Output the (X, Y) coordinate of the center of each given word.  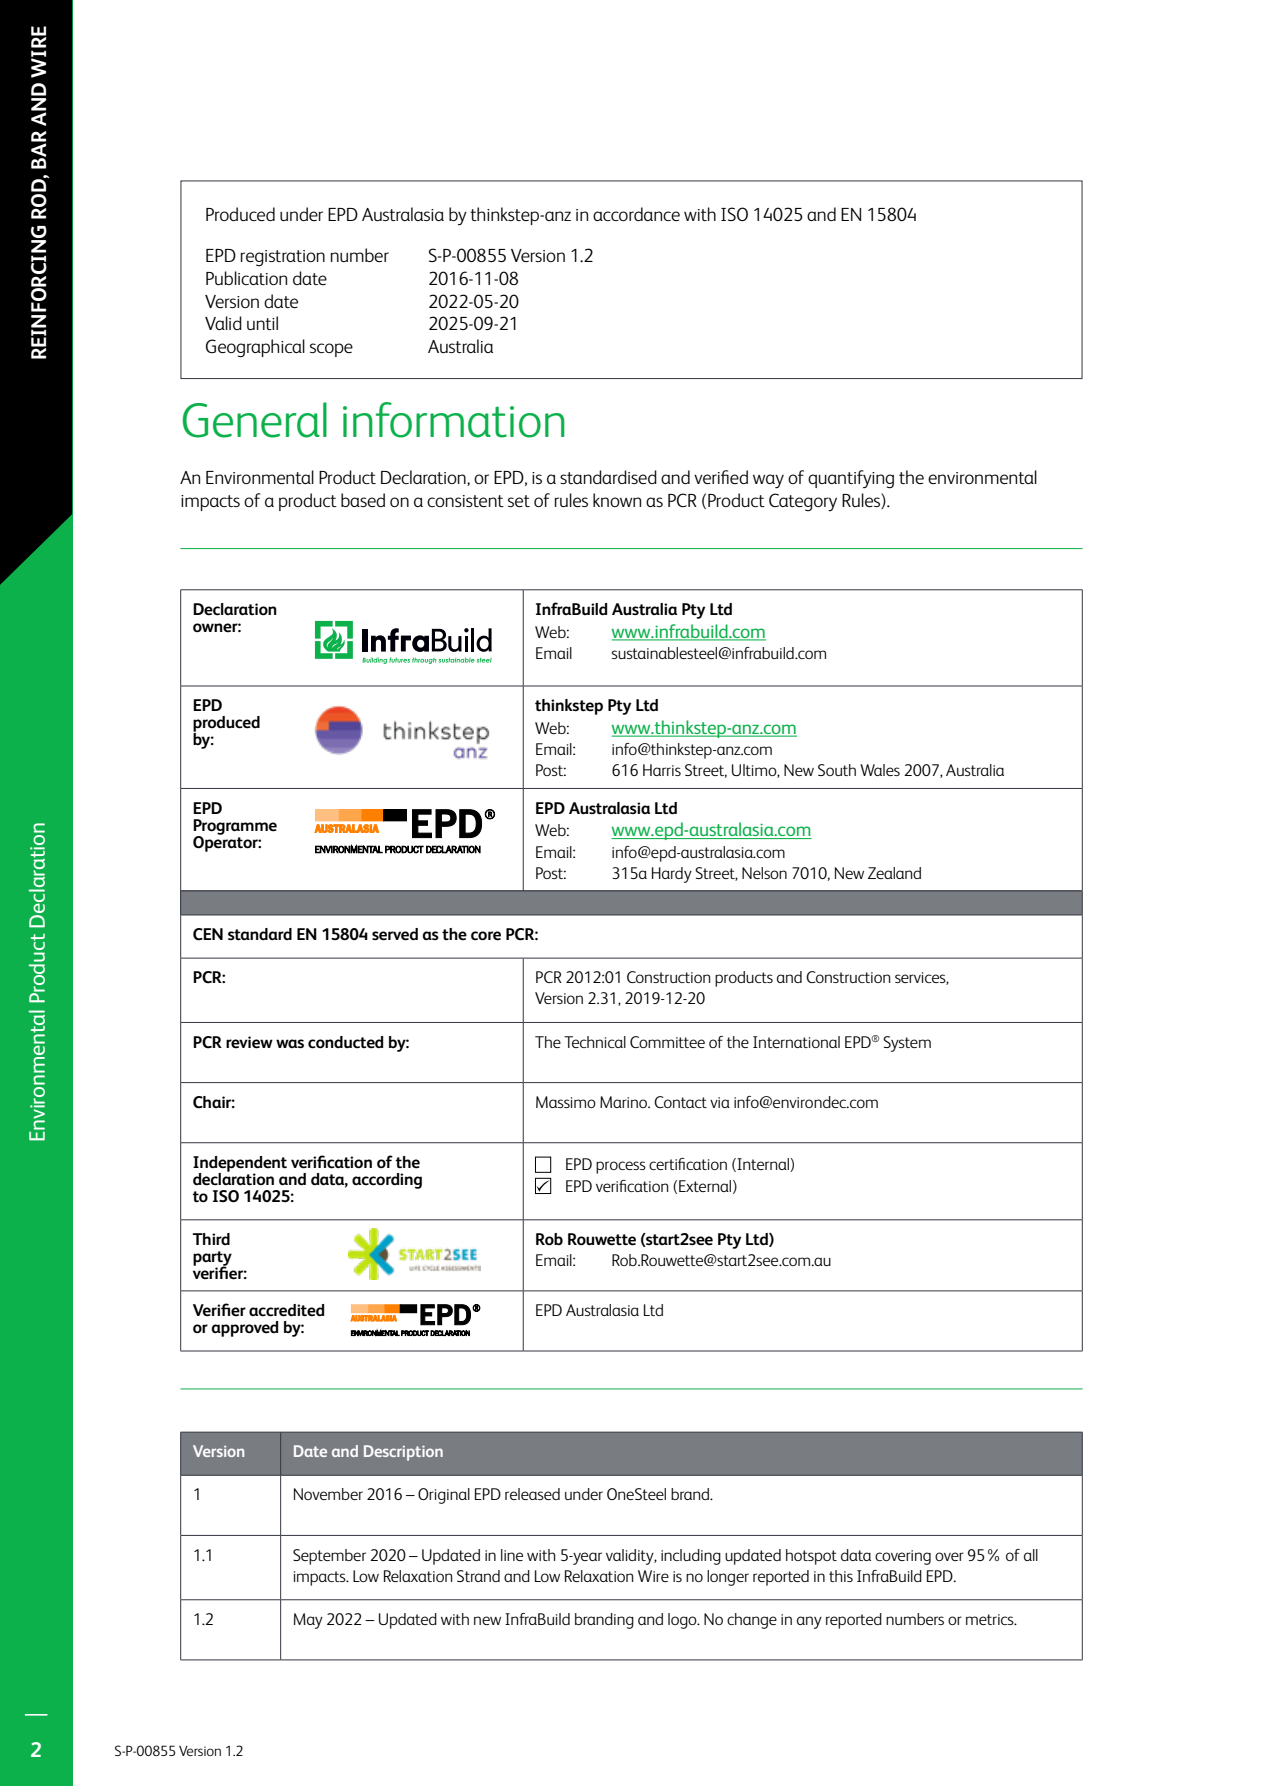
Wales (880, 770)
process (621, 1167)
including (691, 1557)
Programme (235, 828)
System (907, 1044)
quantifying (851, 479)
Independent (240, 1165)
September (329, 1557)
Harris (662, 770)
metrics (991, 1619)
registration (283, 258)
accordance (636, 214)
